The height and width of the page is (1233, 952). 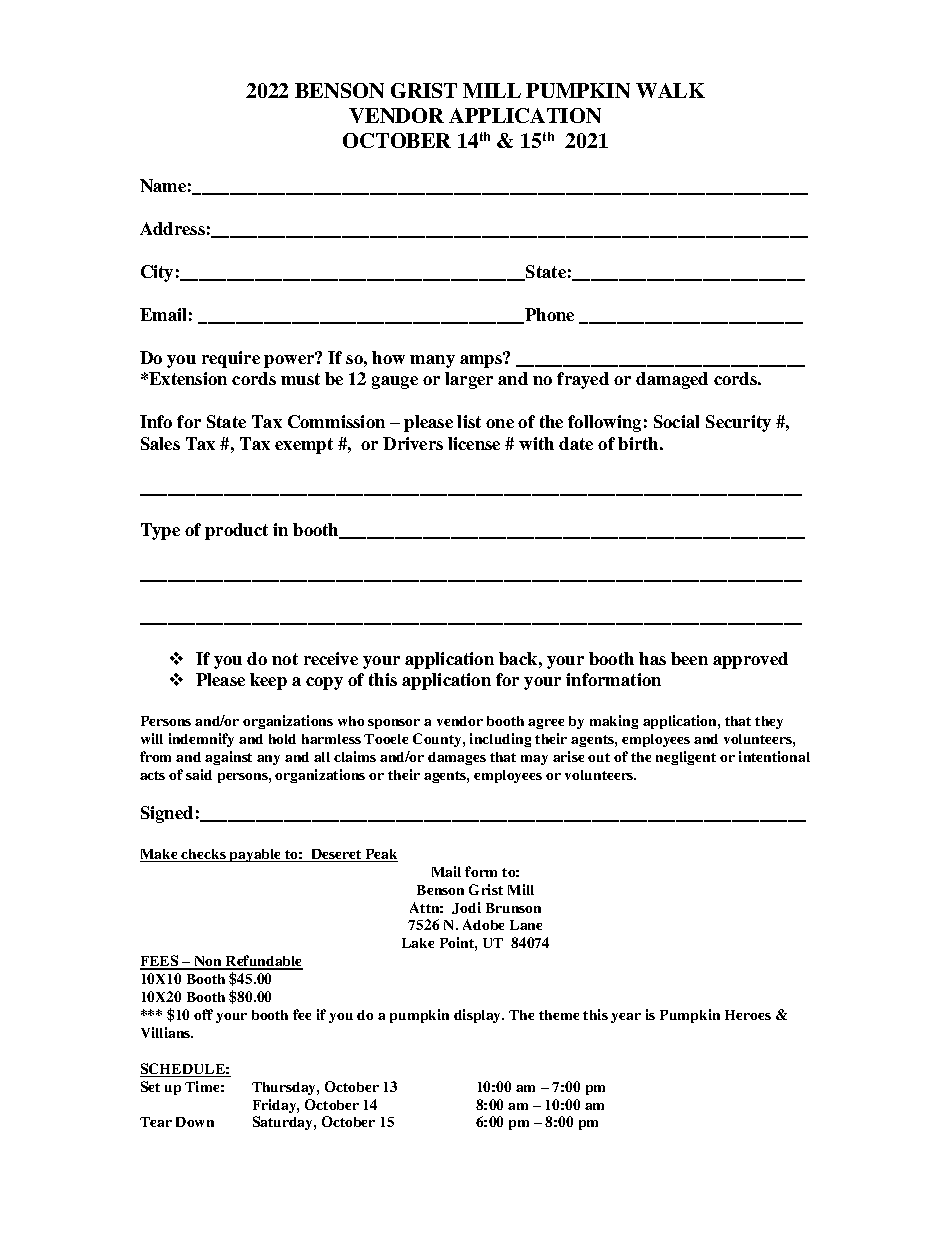 I want to click on license, so click(x=474, y=443).
